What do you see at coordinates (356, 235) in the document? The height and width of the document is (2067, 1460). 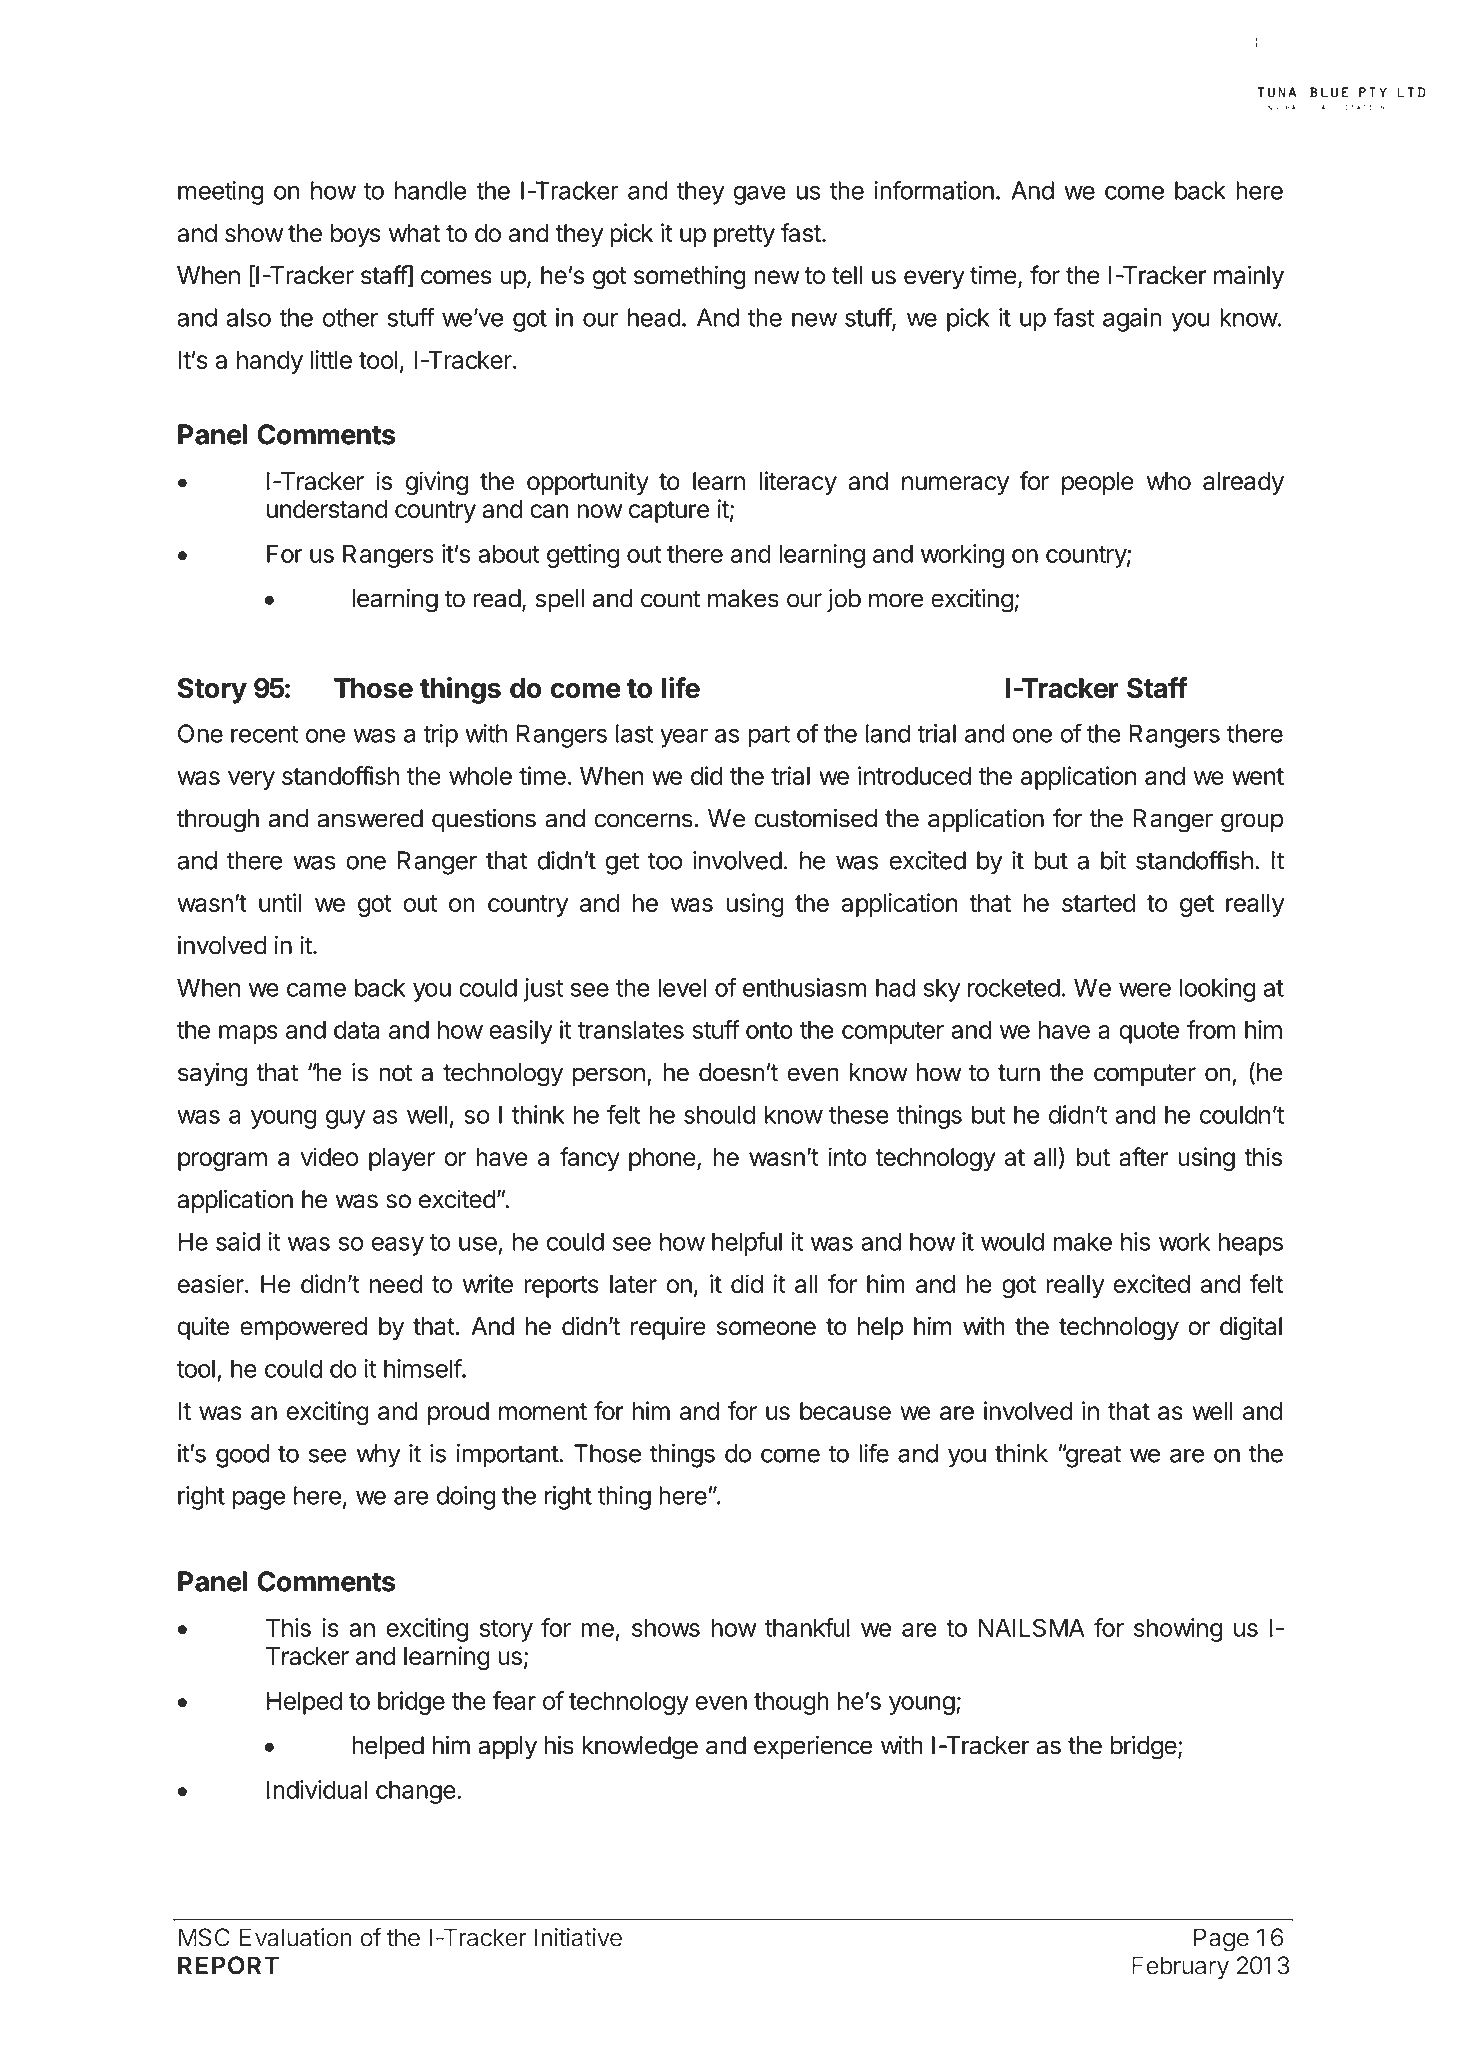 I see `boys` at bounding box center [356, 235].
